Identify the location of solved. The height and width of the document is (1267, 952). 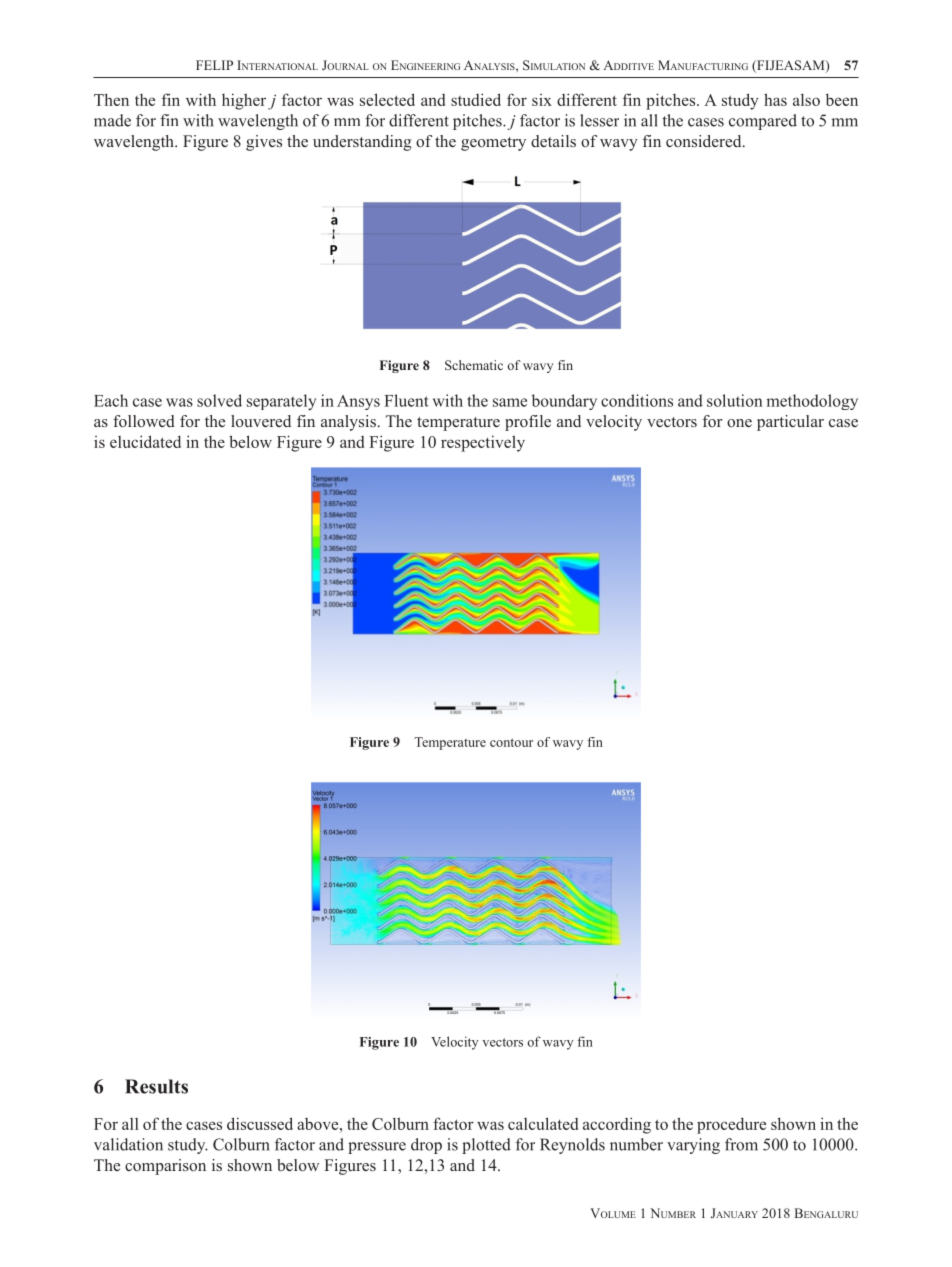
(219, 400).
